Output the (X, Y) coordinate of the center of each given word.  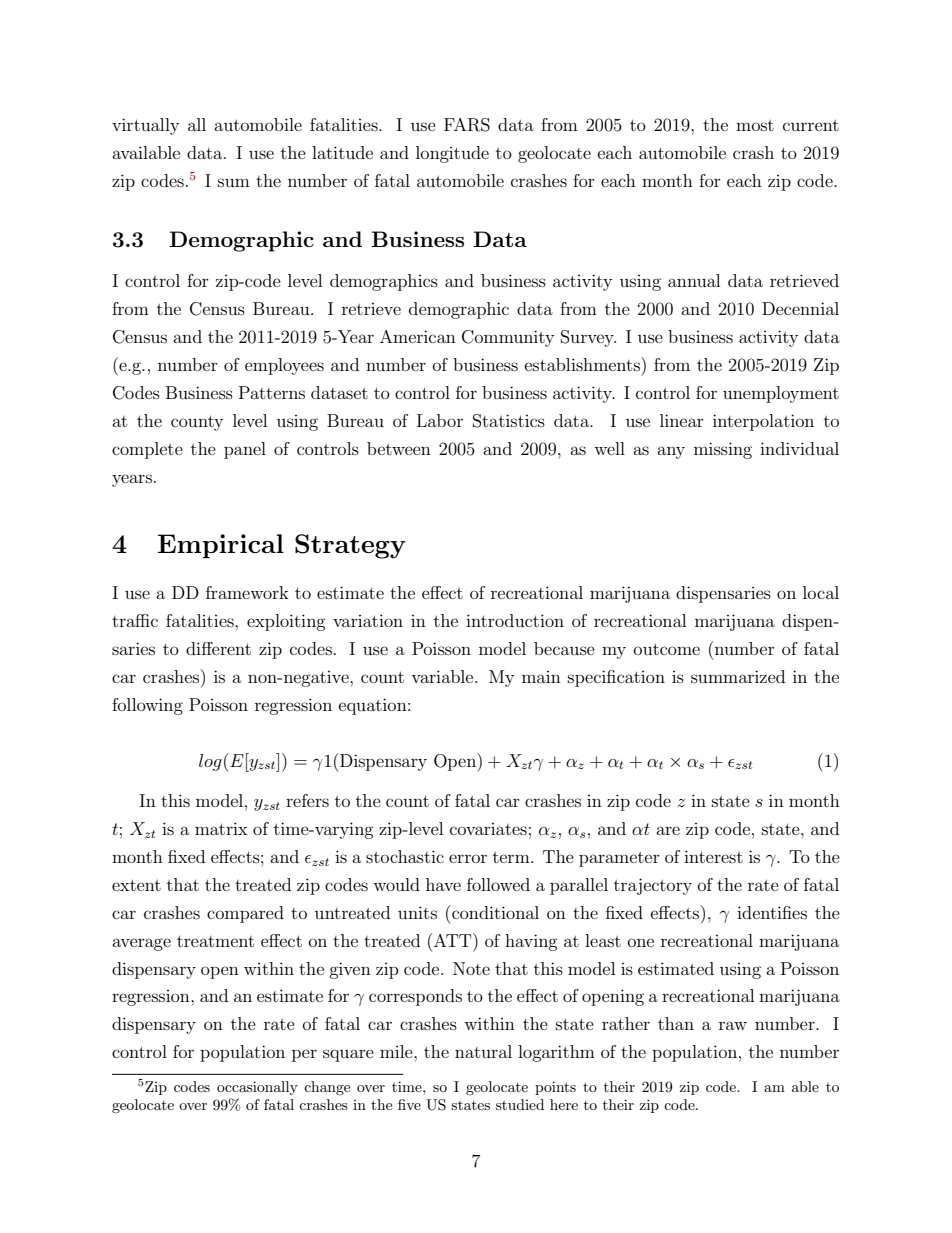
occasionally (257, 1088)
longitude (452, 154)
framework (247, 592)
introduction (515, 620)
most (755, 125)
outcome (667, 649)
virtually (145, 126)
